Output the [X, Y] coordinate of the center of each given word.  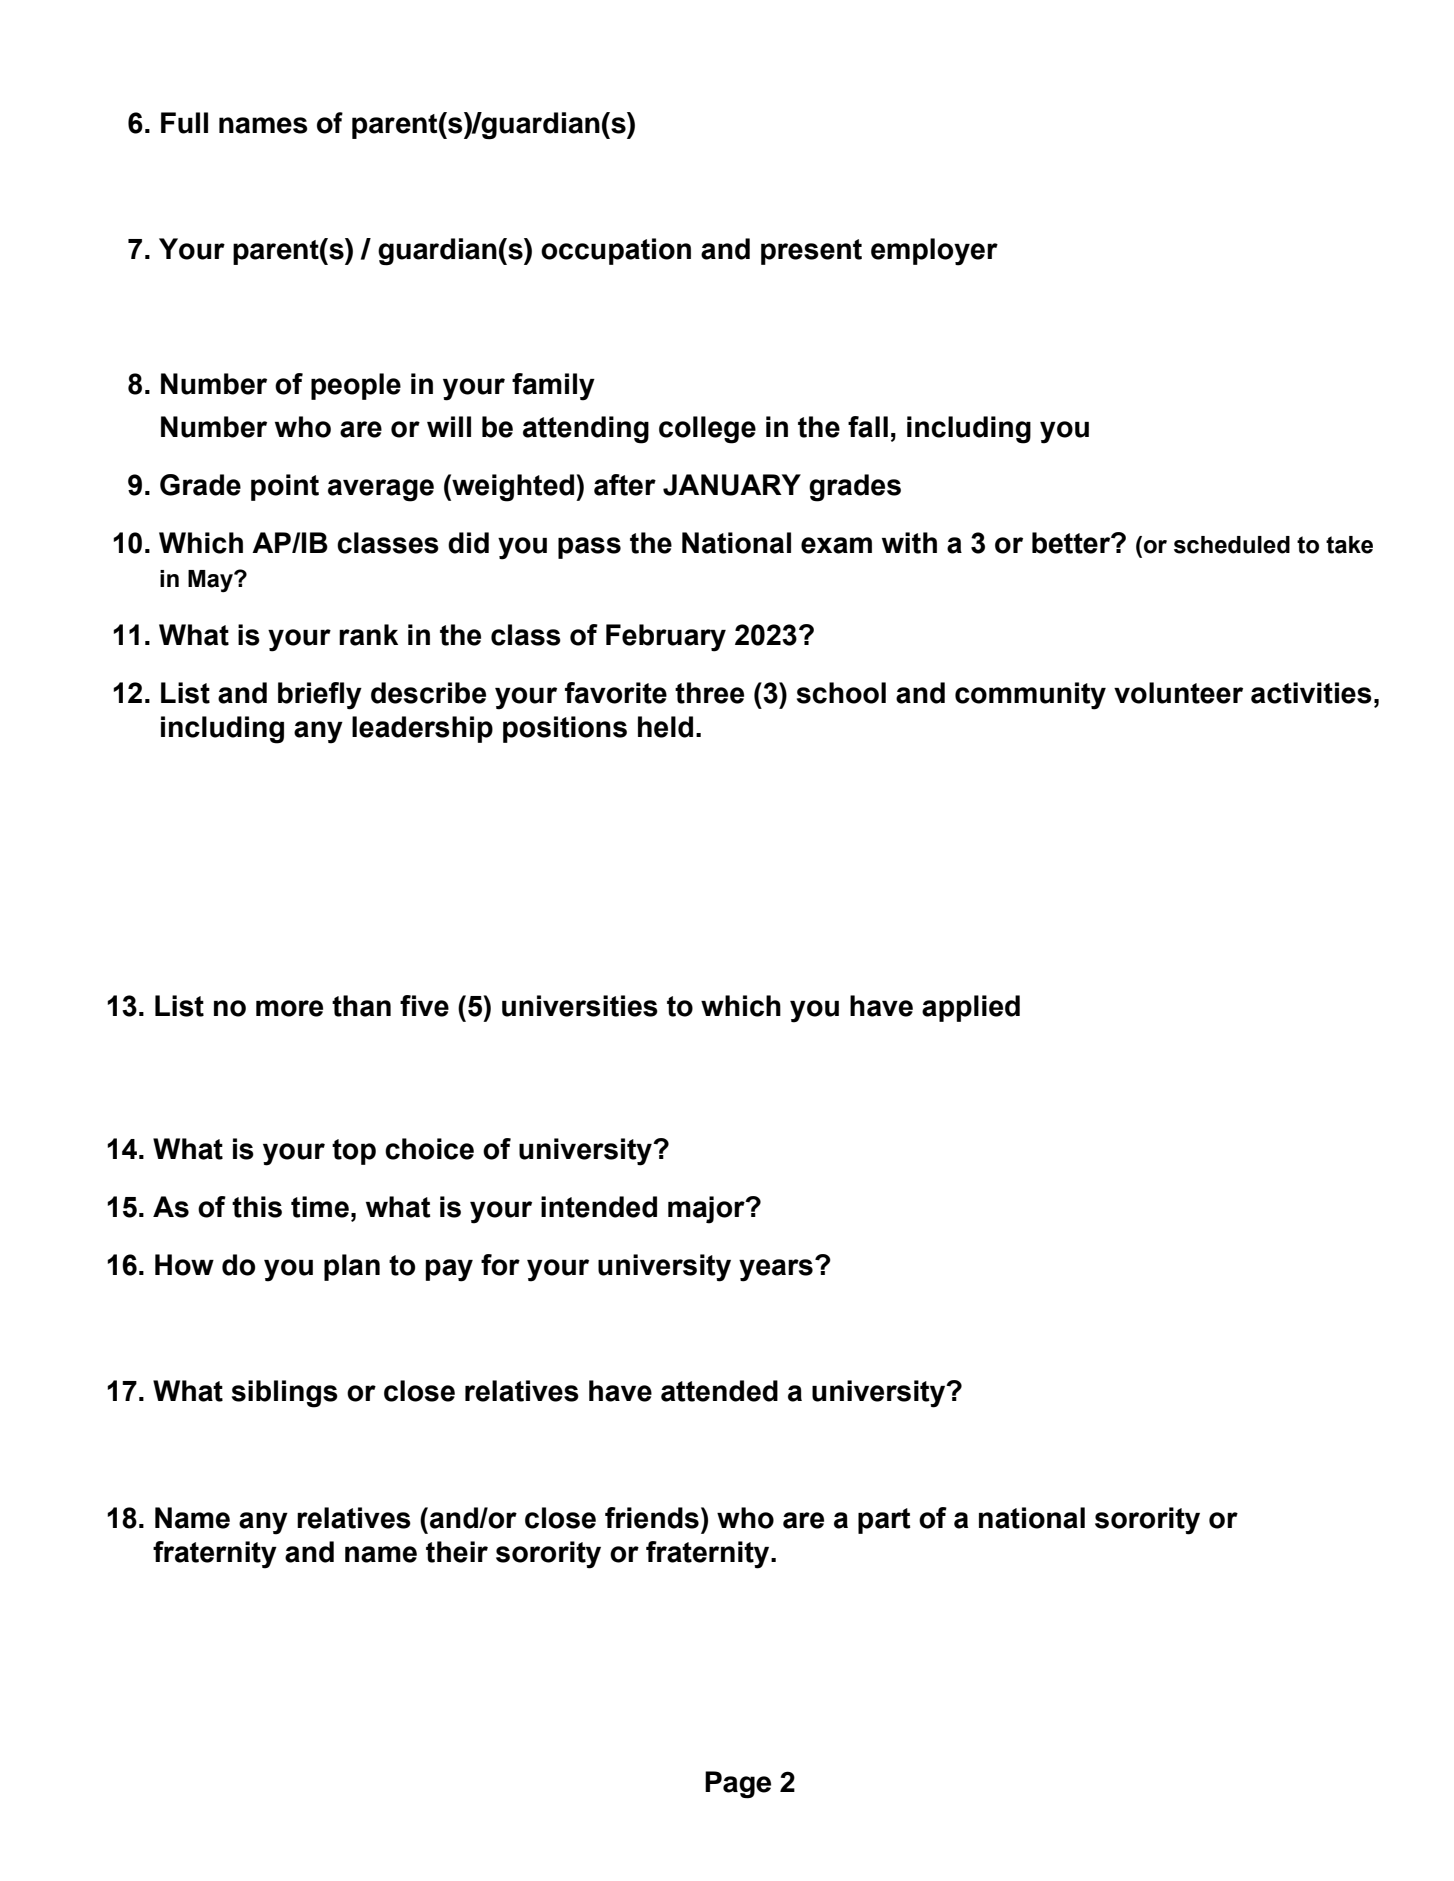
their [457, 1552]
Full [184, 123]
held [665, 727]
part [884, 1521]
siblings [285, 1394]
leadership [422, 729]
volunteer [1178, 693]
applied [971, 1008]
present [811, 252]
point [285, 487]
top [354, 1152]
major [707, 1210]
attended [719, 1391]
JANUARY [732, 485]
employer [934, 252]
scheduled [1232, 545]
